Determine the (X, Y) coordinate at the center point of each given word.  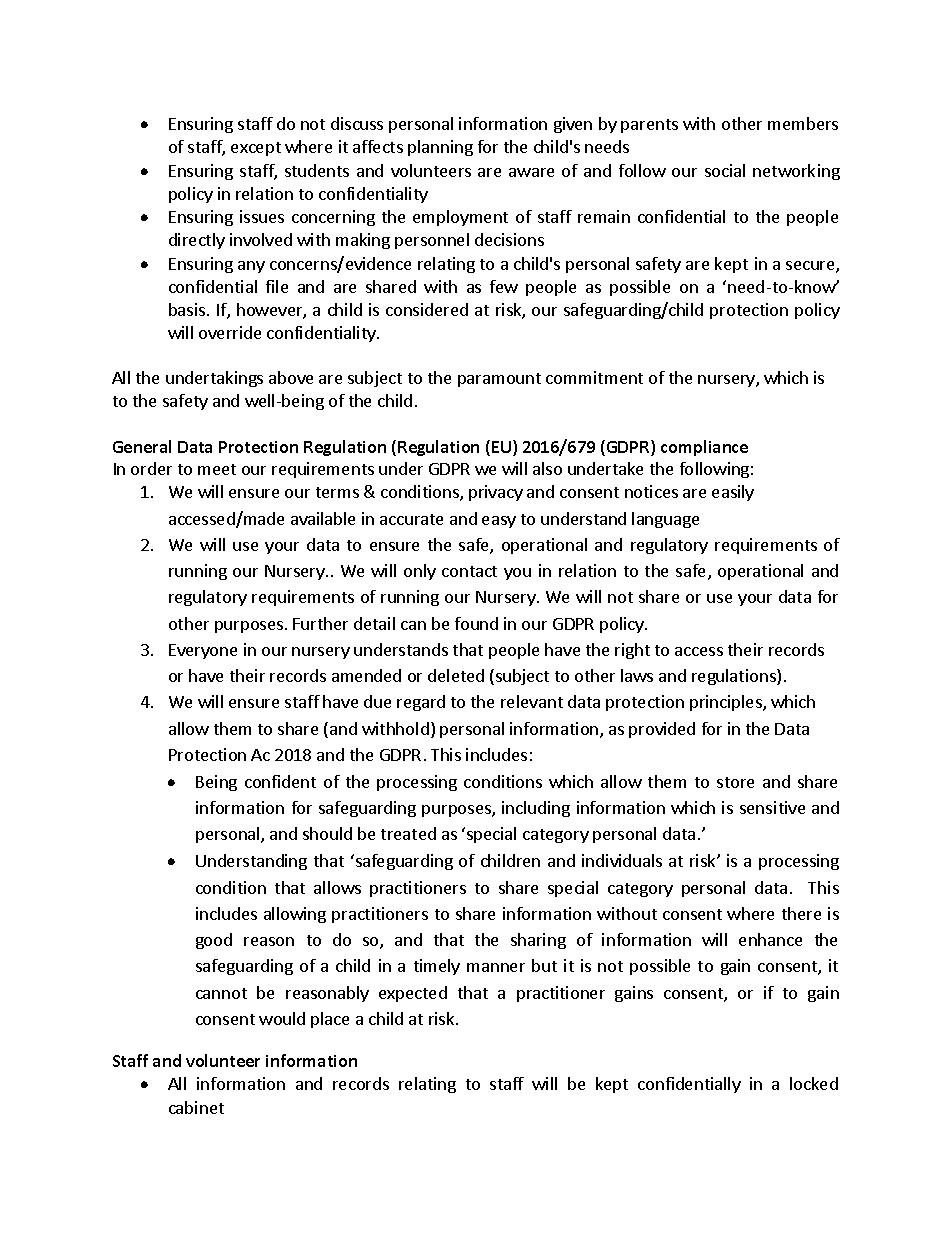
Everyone (203, 651)
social (725, 170)
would (282, 1018)
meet (217, 469)
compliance (704, 448)
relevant (532, 701)
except (256, 149)
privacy (496, 493)
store (735, 782)
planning (440, 148)
